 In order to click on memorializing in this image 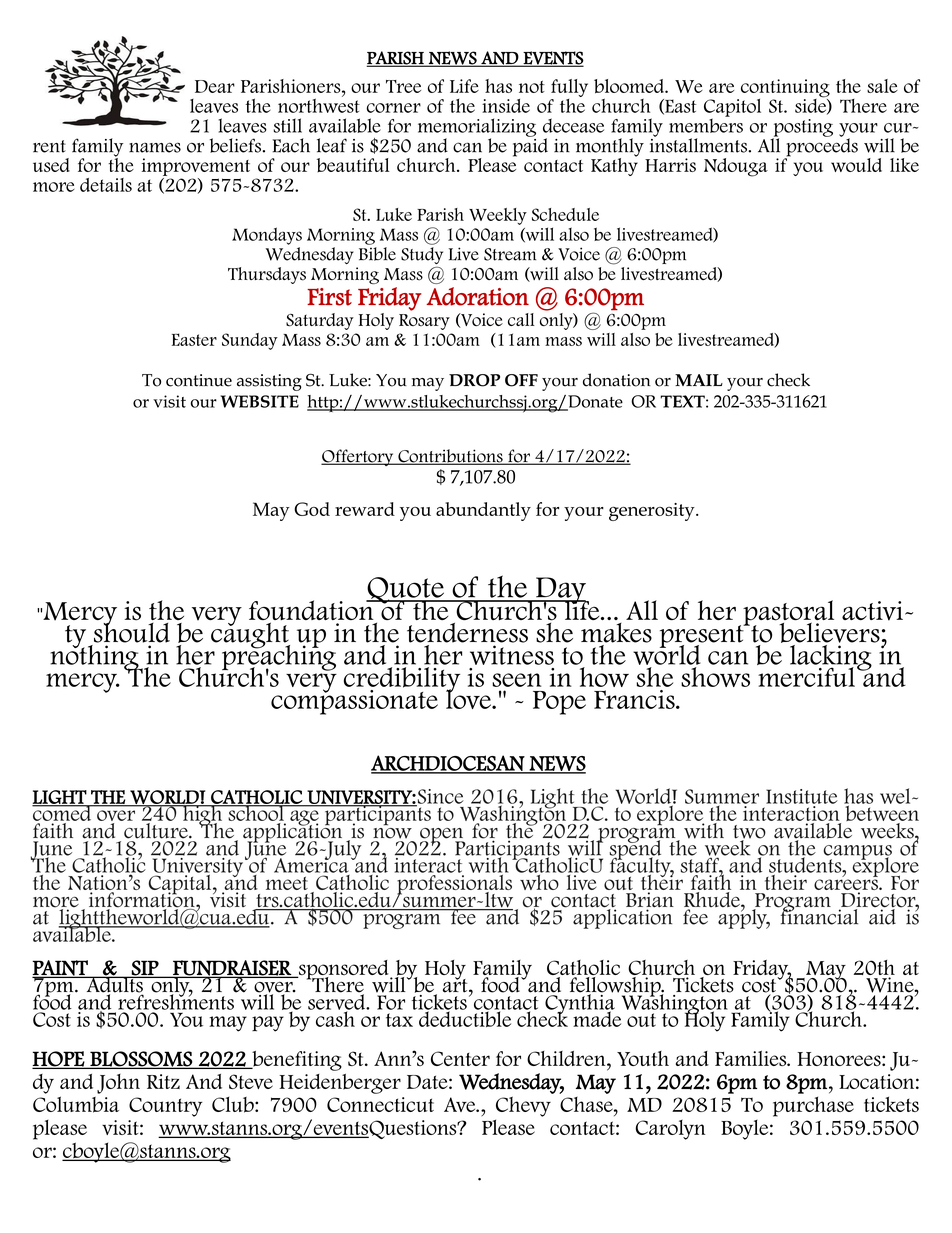, I will do `click(477, 128)`.
